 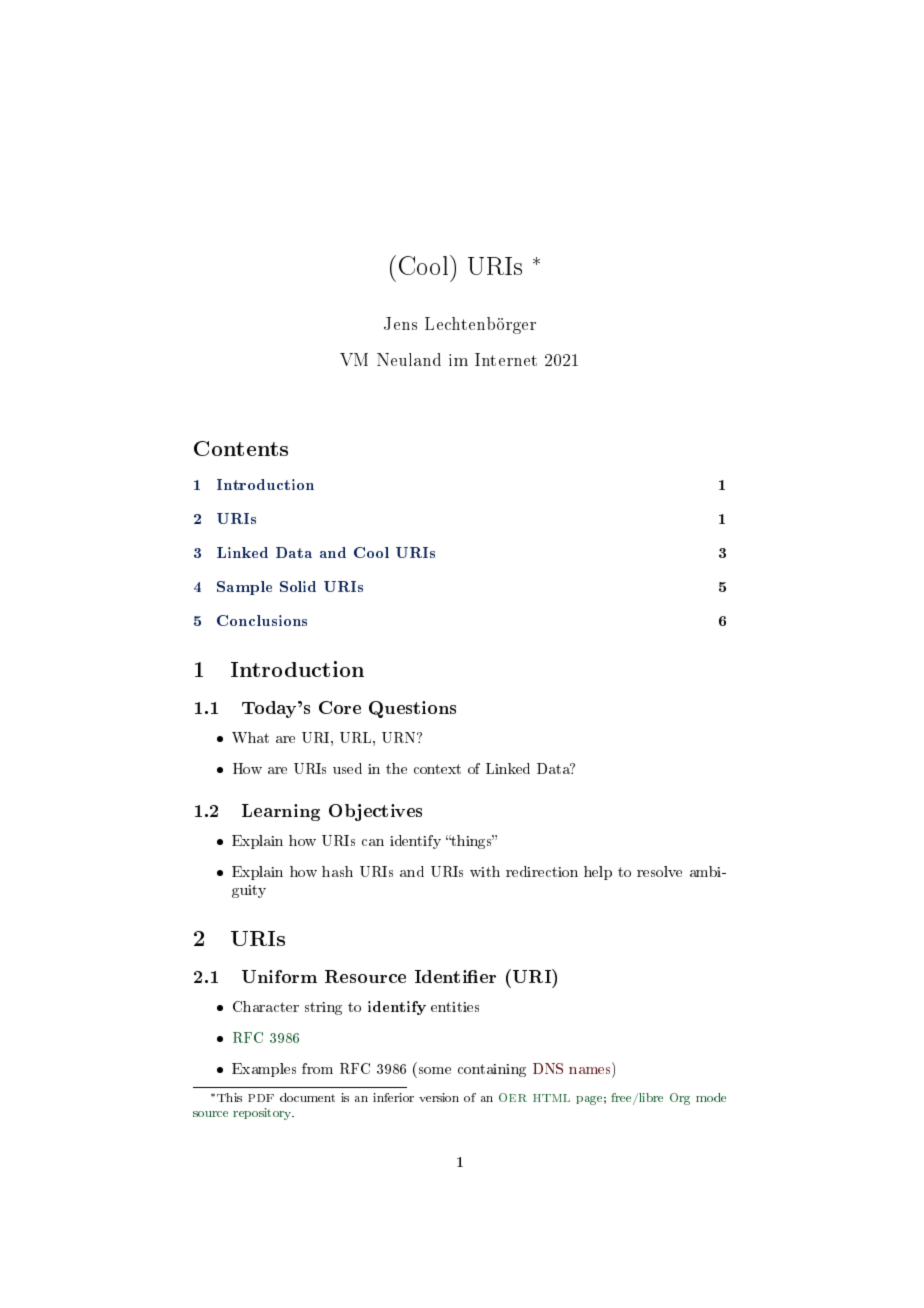 I want to click on resolve, so click(x=659, y=871).
